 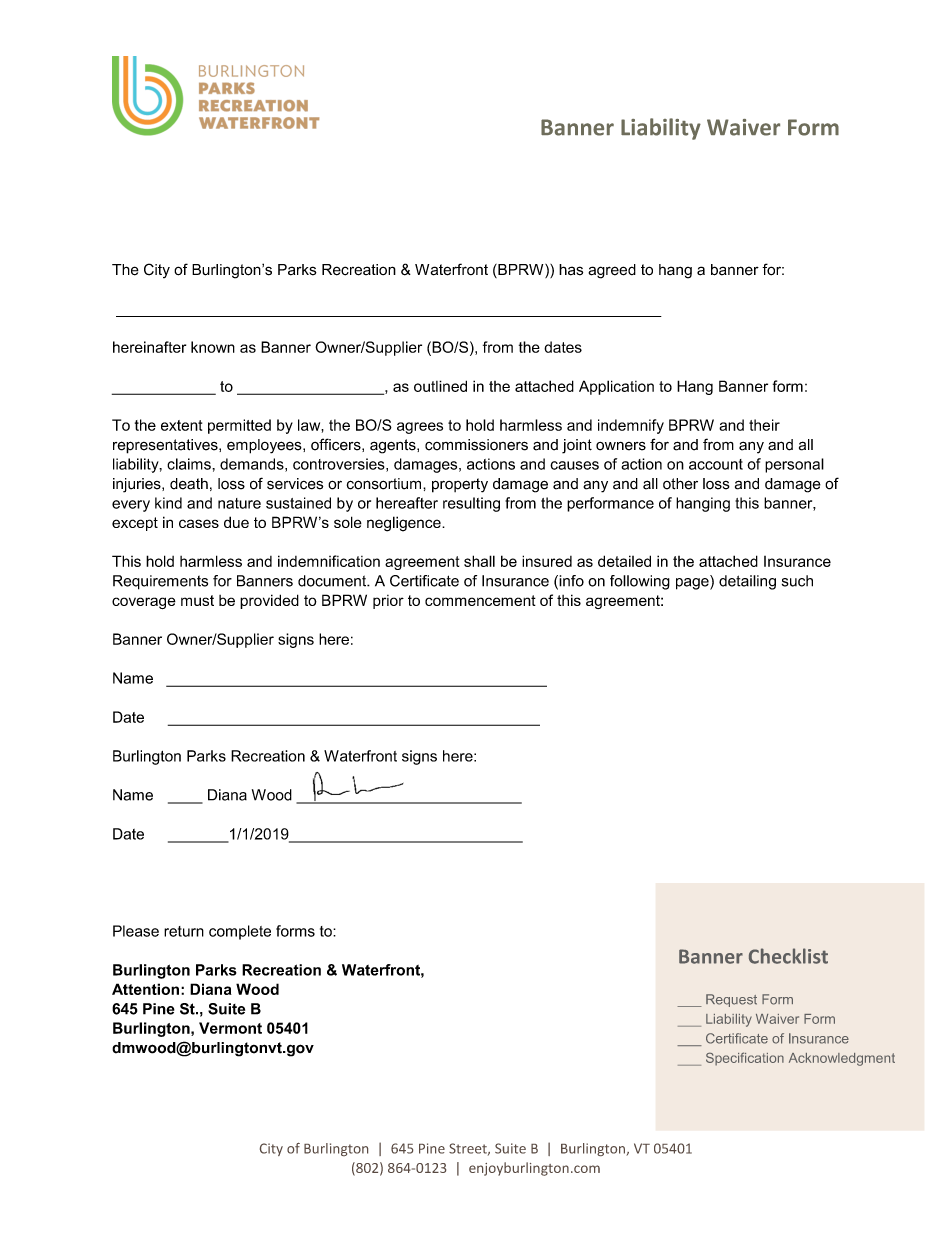 What do you see at coordinates (745, 1059) in the screenshot?
I see `Specification` at bounding box center [745, 1059].
